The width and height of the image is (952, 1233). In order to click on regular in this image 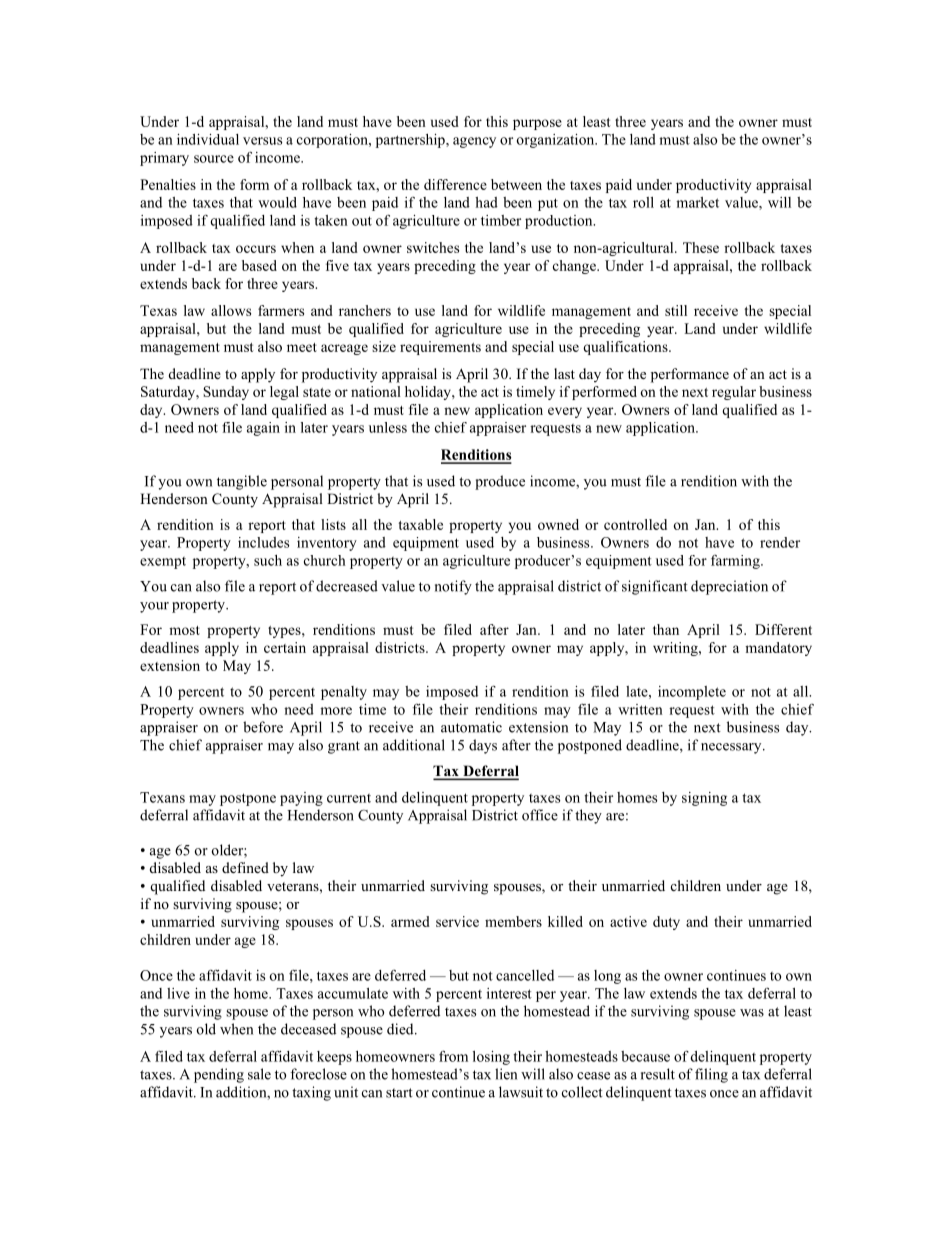, I will do `click(734, 393)`.
